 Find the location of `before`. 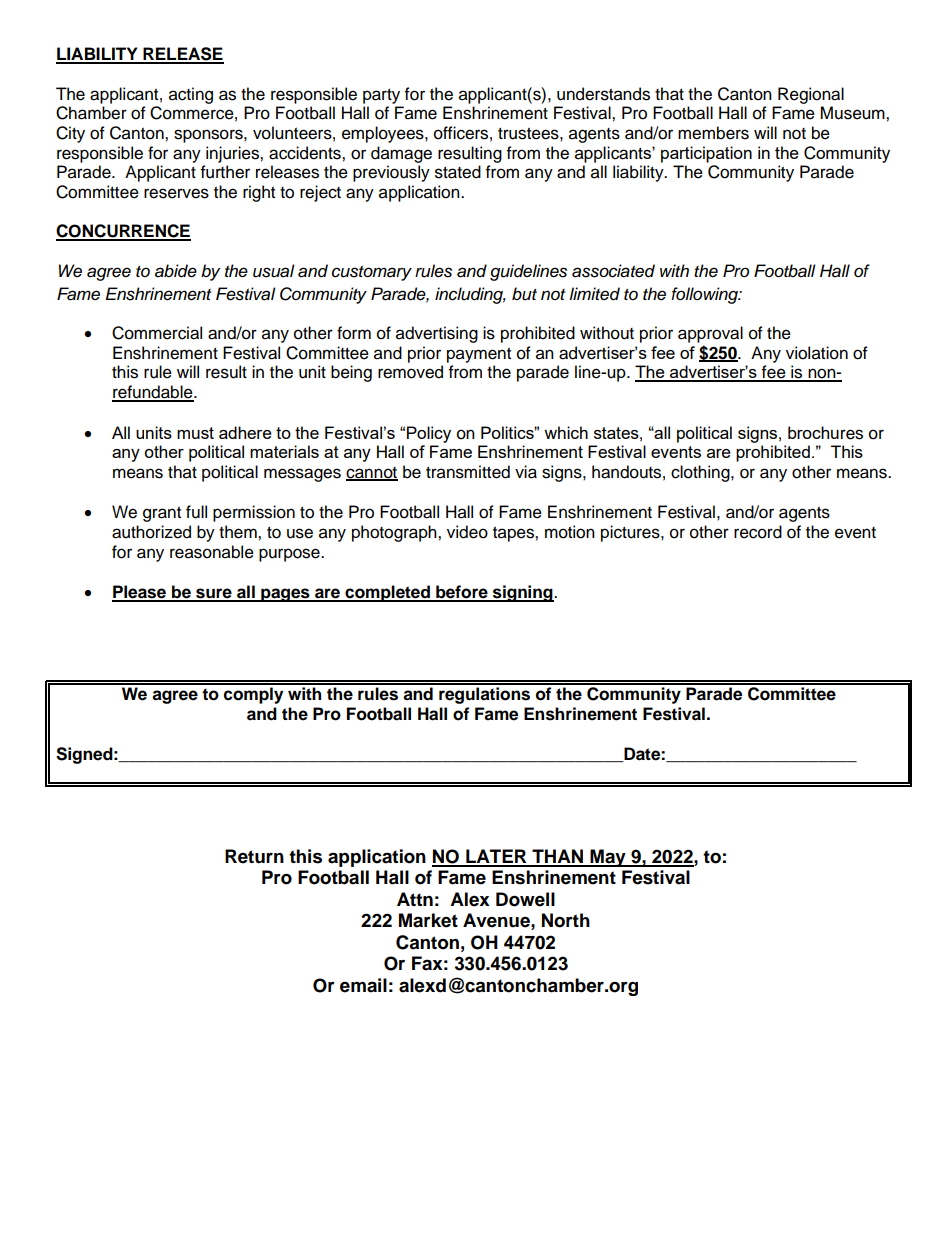

before is located at coordinates (462, 593).
